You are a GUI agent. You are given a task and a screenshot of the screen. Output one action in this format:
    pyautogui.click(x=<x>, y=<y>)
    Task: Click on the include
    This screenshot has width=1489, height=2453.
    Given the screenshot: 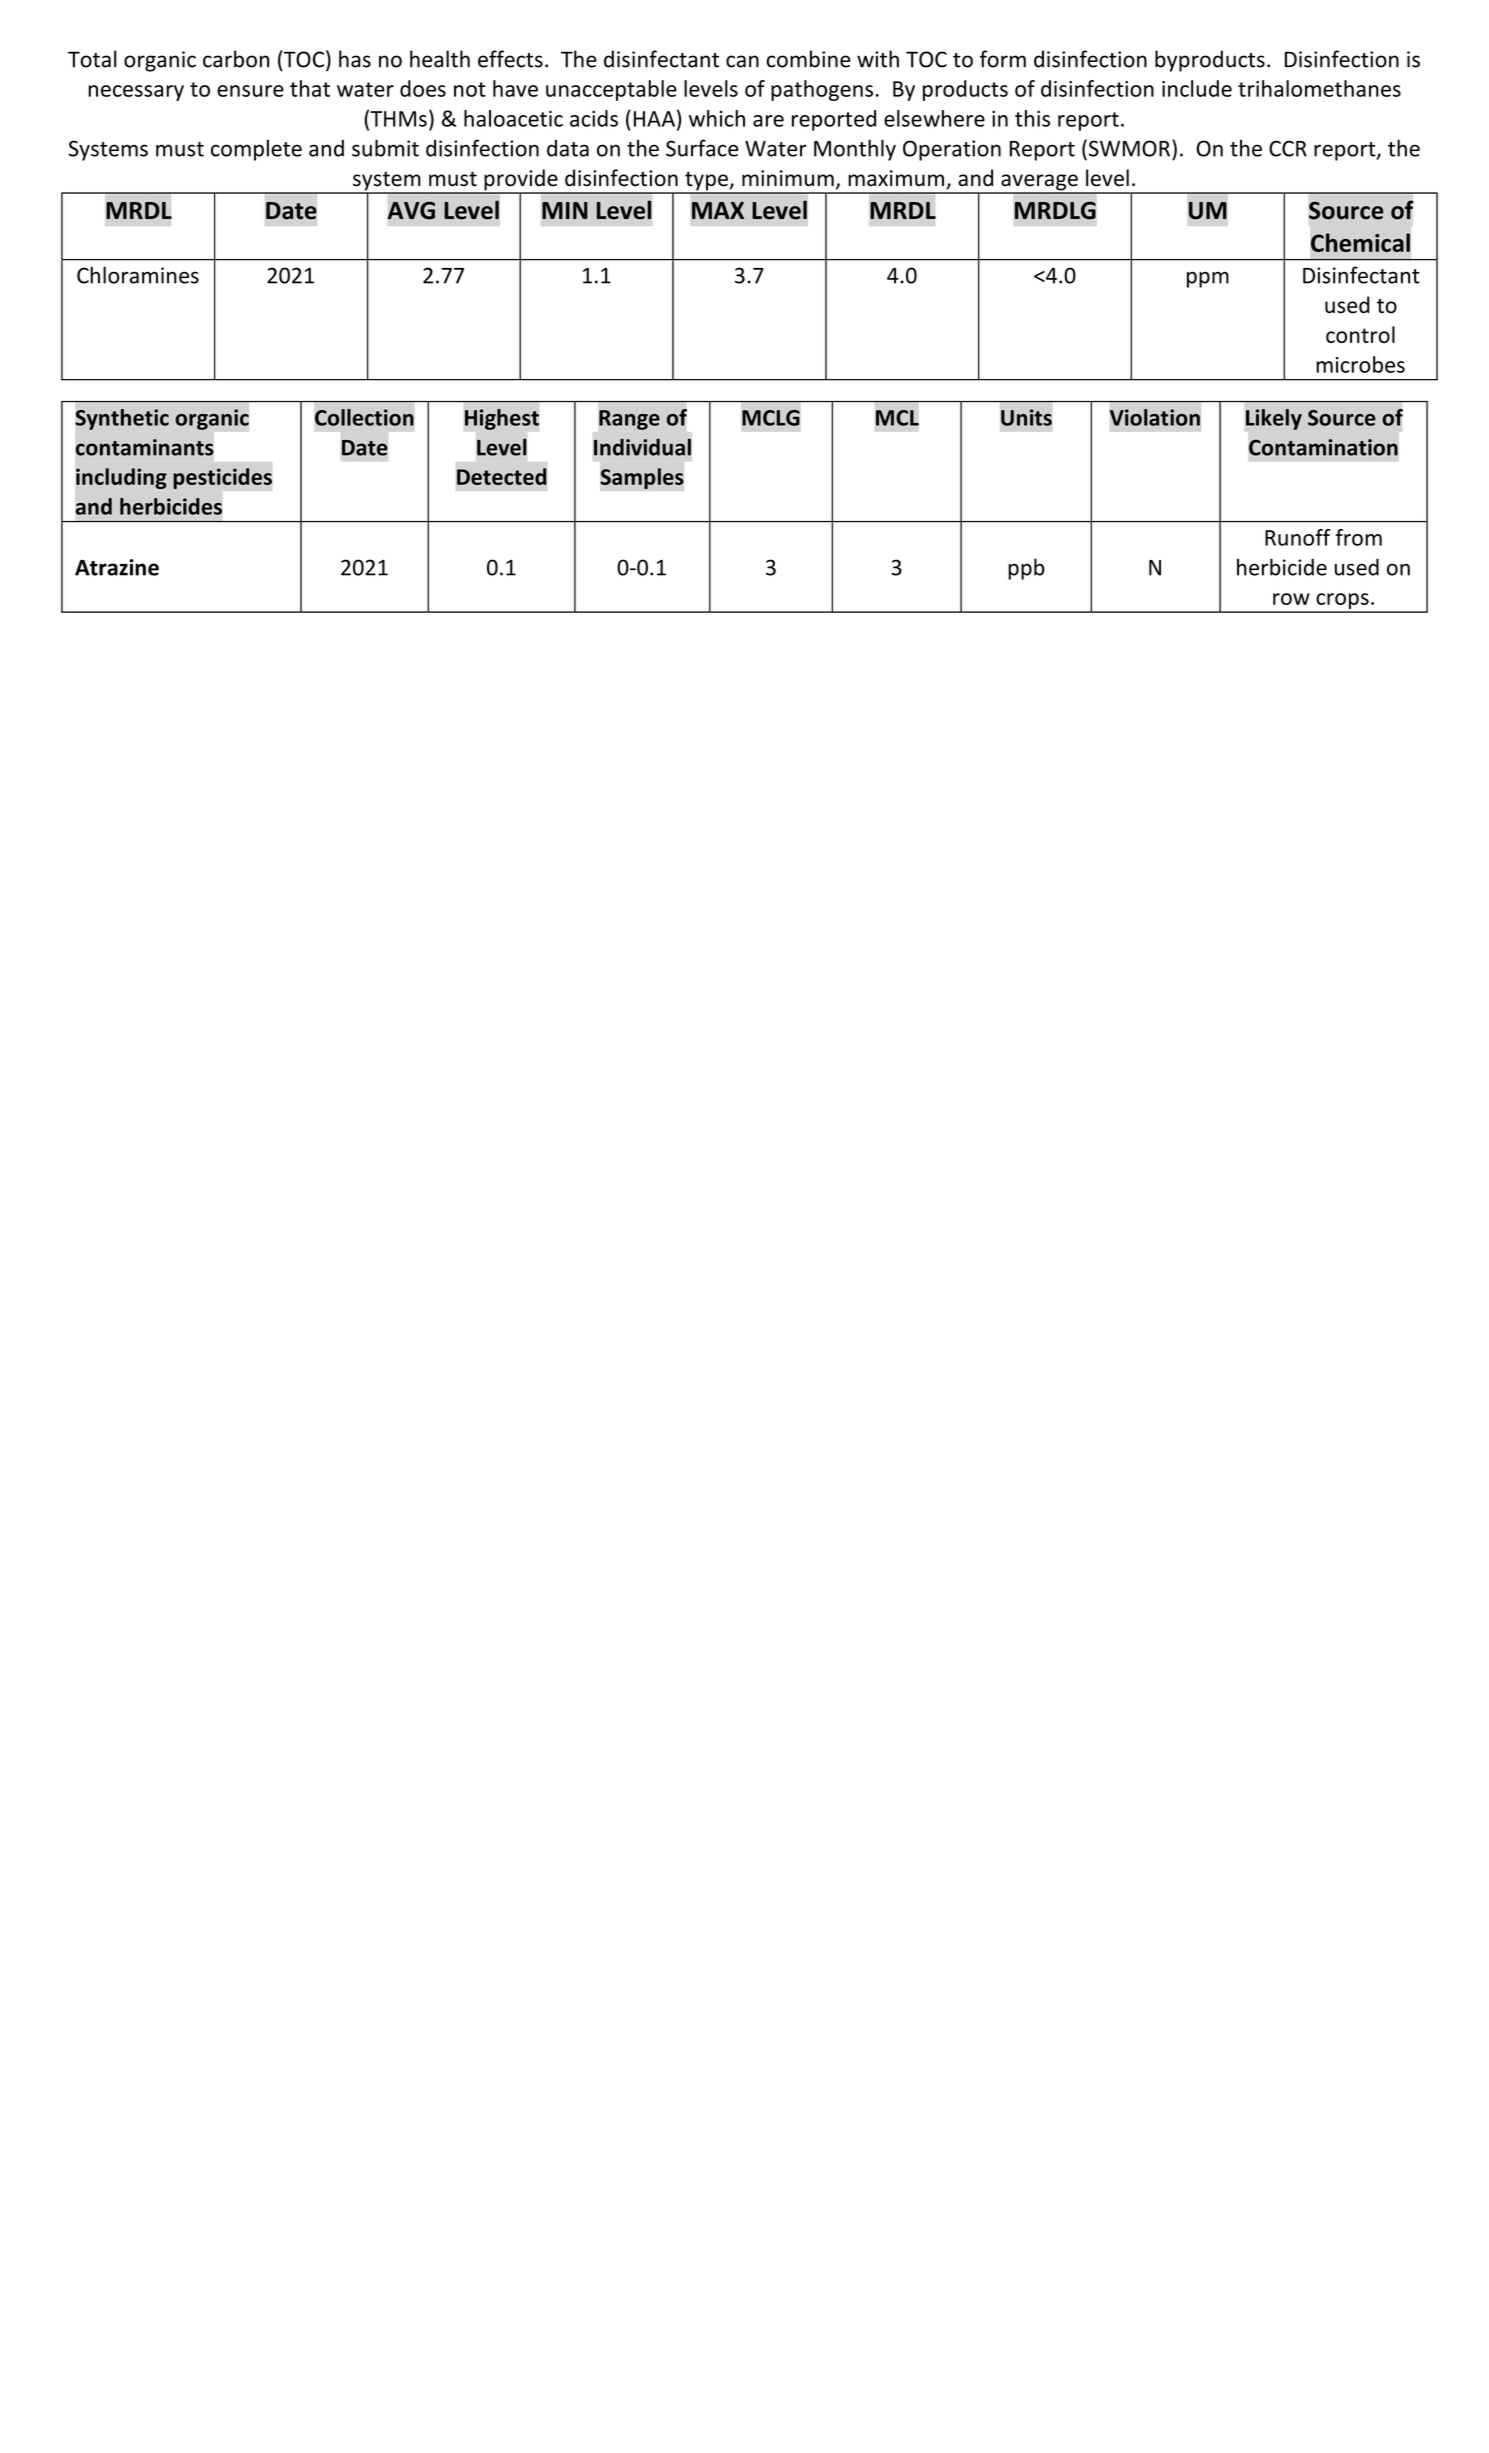 What is the action you would take?
    pyautogui.click(x=1197, y=88)
